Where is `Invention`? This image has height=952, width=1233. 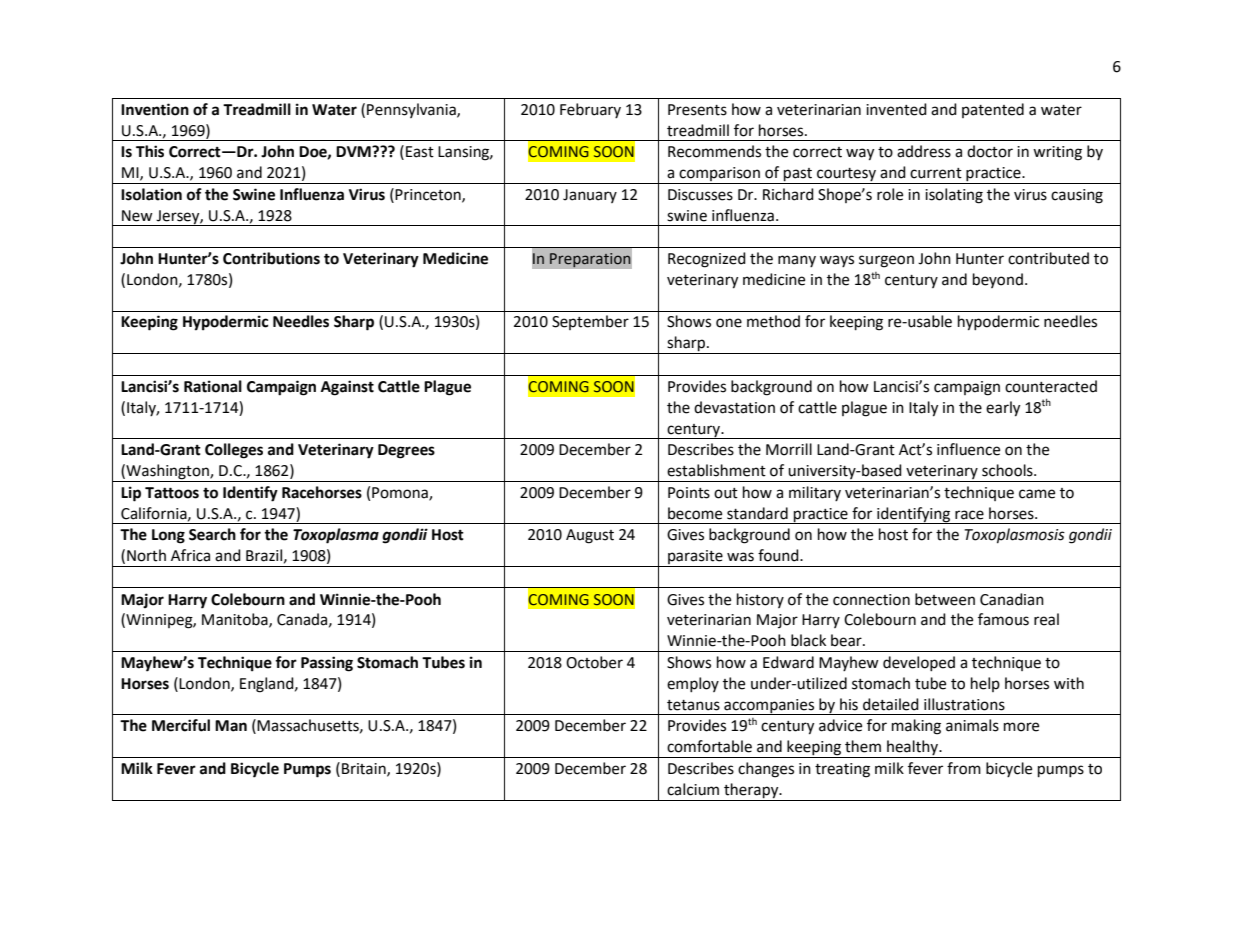 Invention is located at coordinates (155, 109).
